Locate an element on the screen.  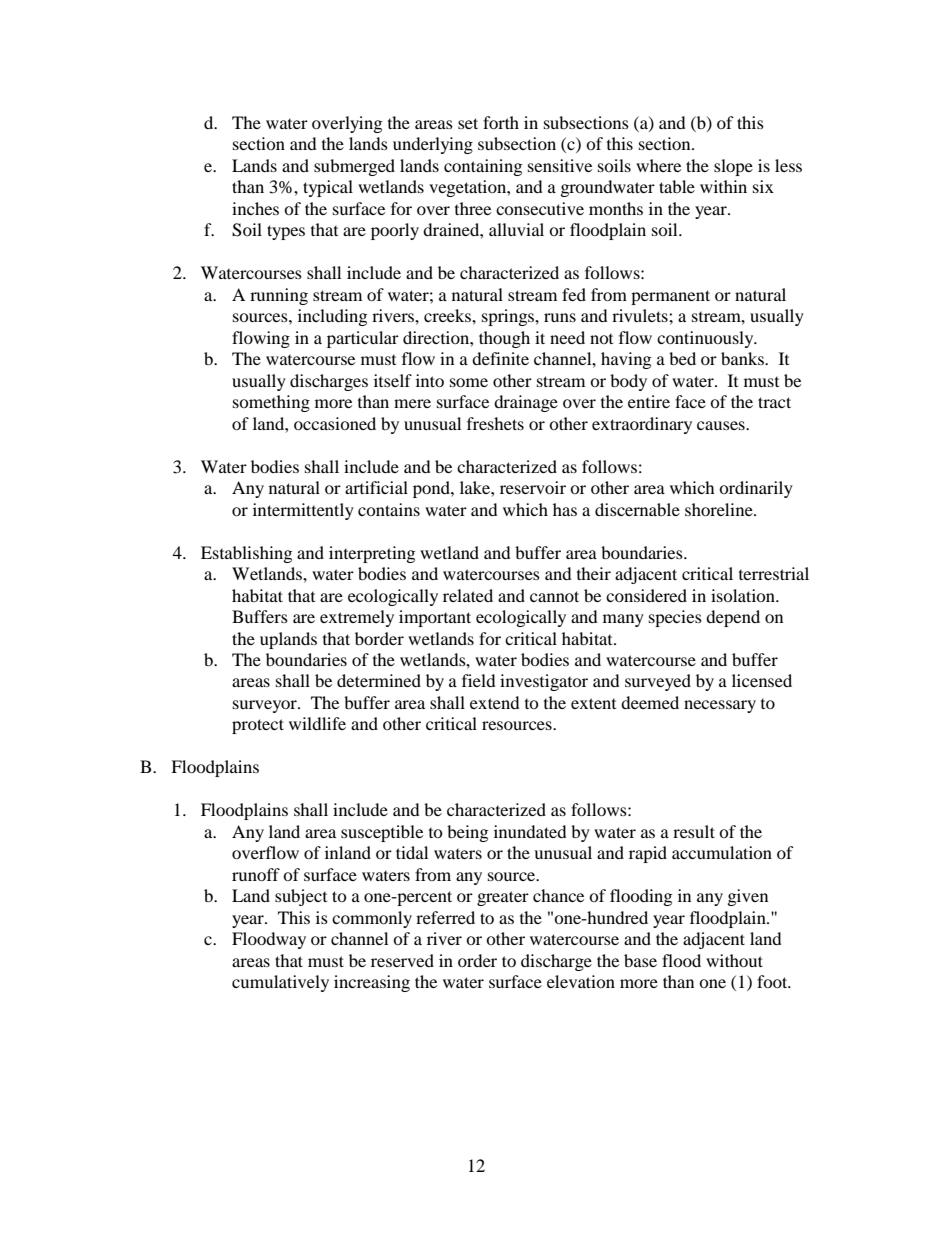
submerged is located at coordinates (354, 167).
